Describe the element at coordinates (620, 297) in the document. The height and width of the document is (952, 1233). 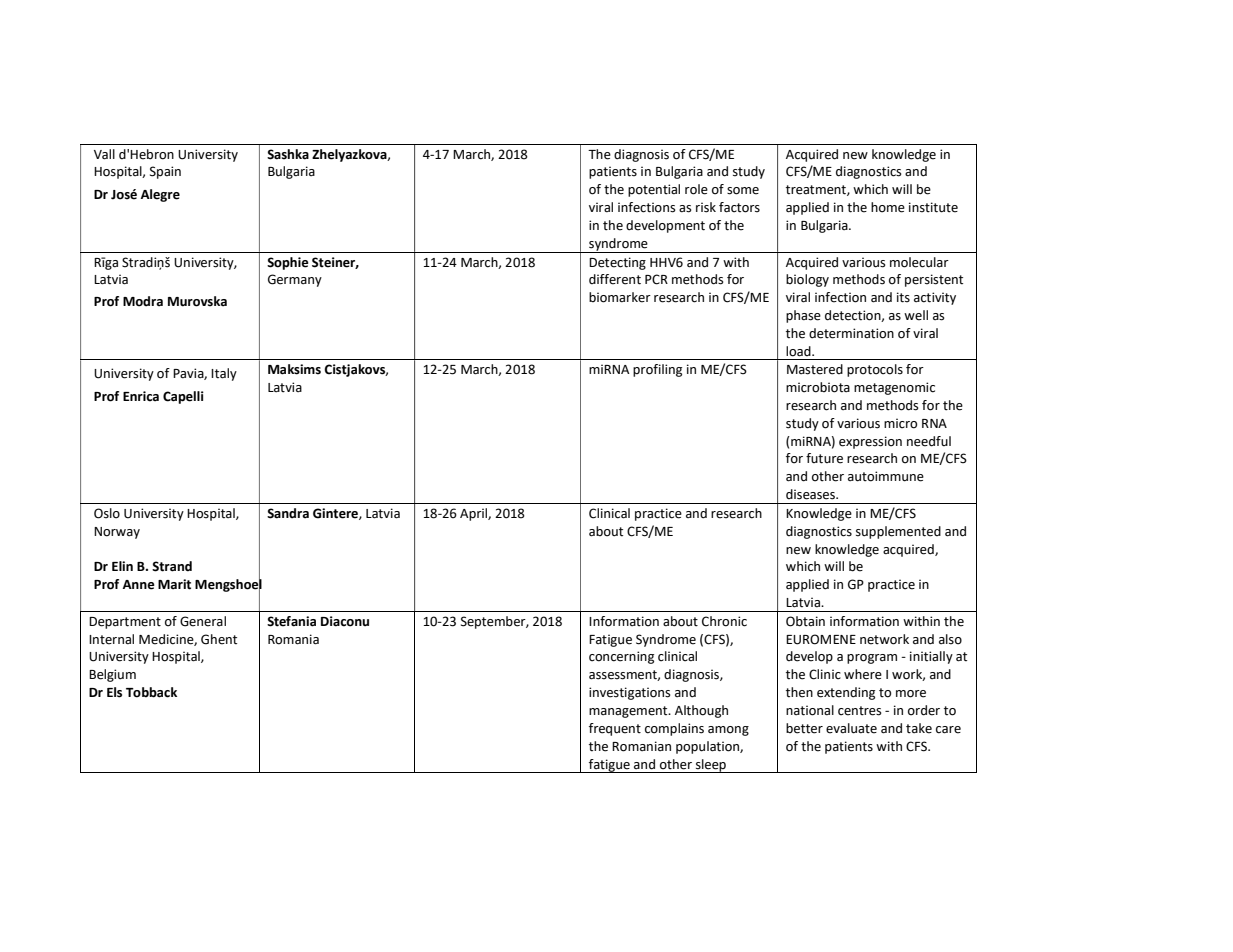
I see `biomarker` at that location.
